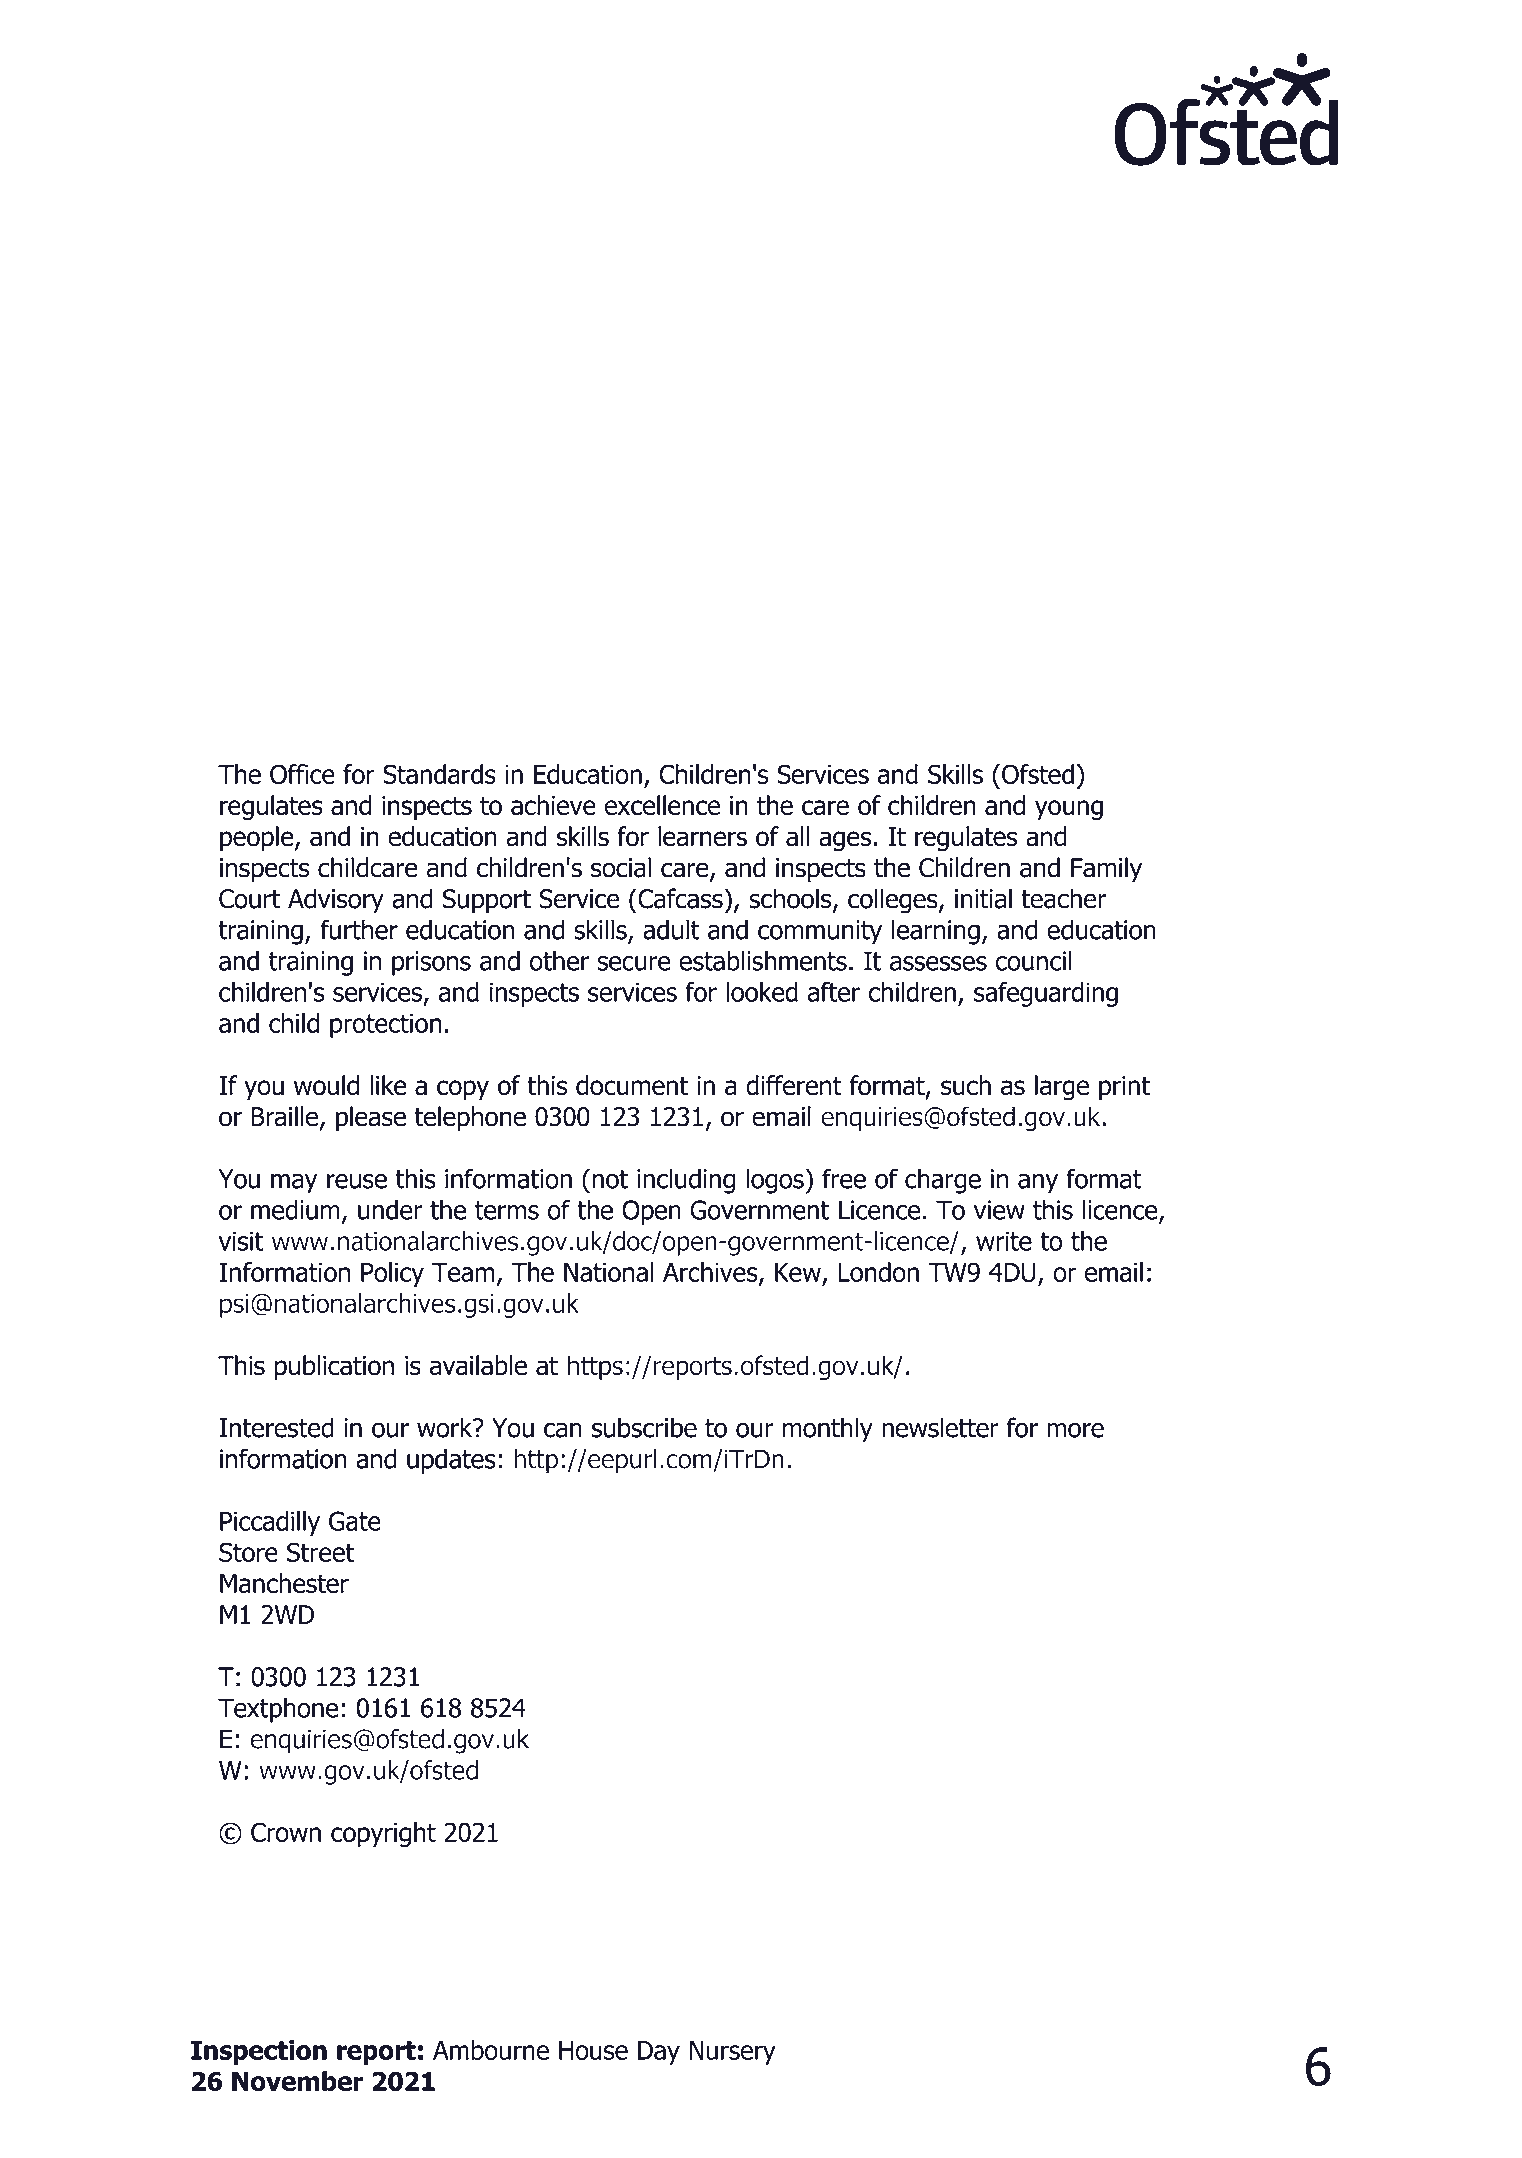 The image size is (1522, 2158). What do you see at coordinates (1075, 1430) in the screenshot?
I see `more` at bounding box center [1075, 1430].
